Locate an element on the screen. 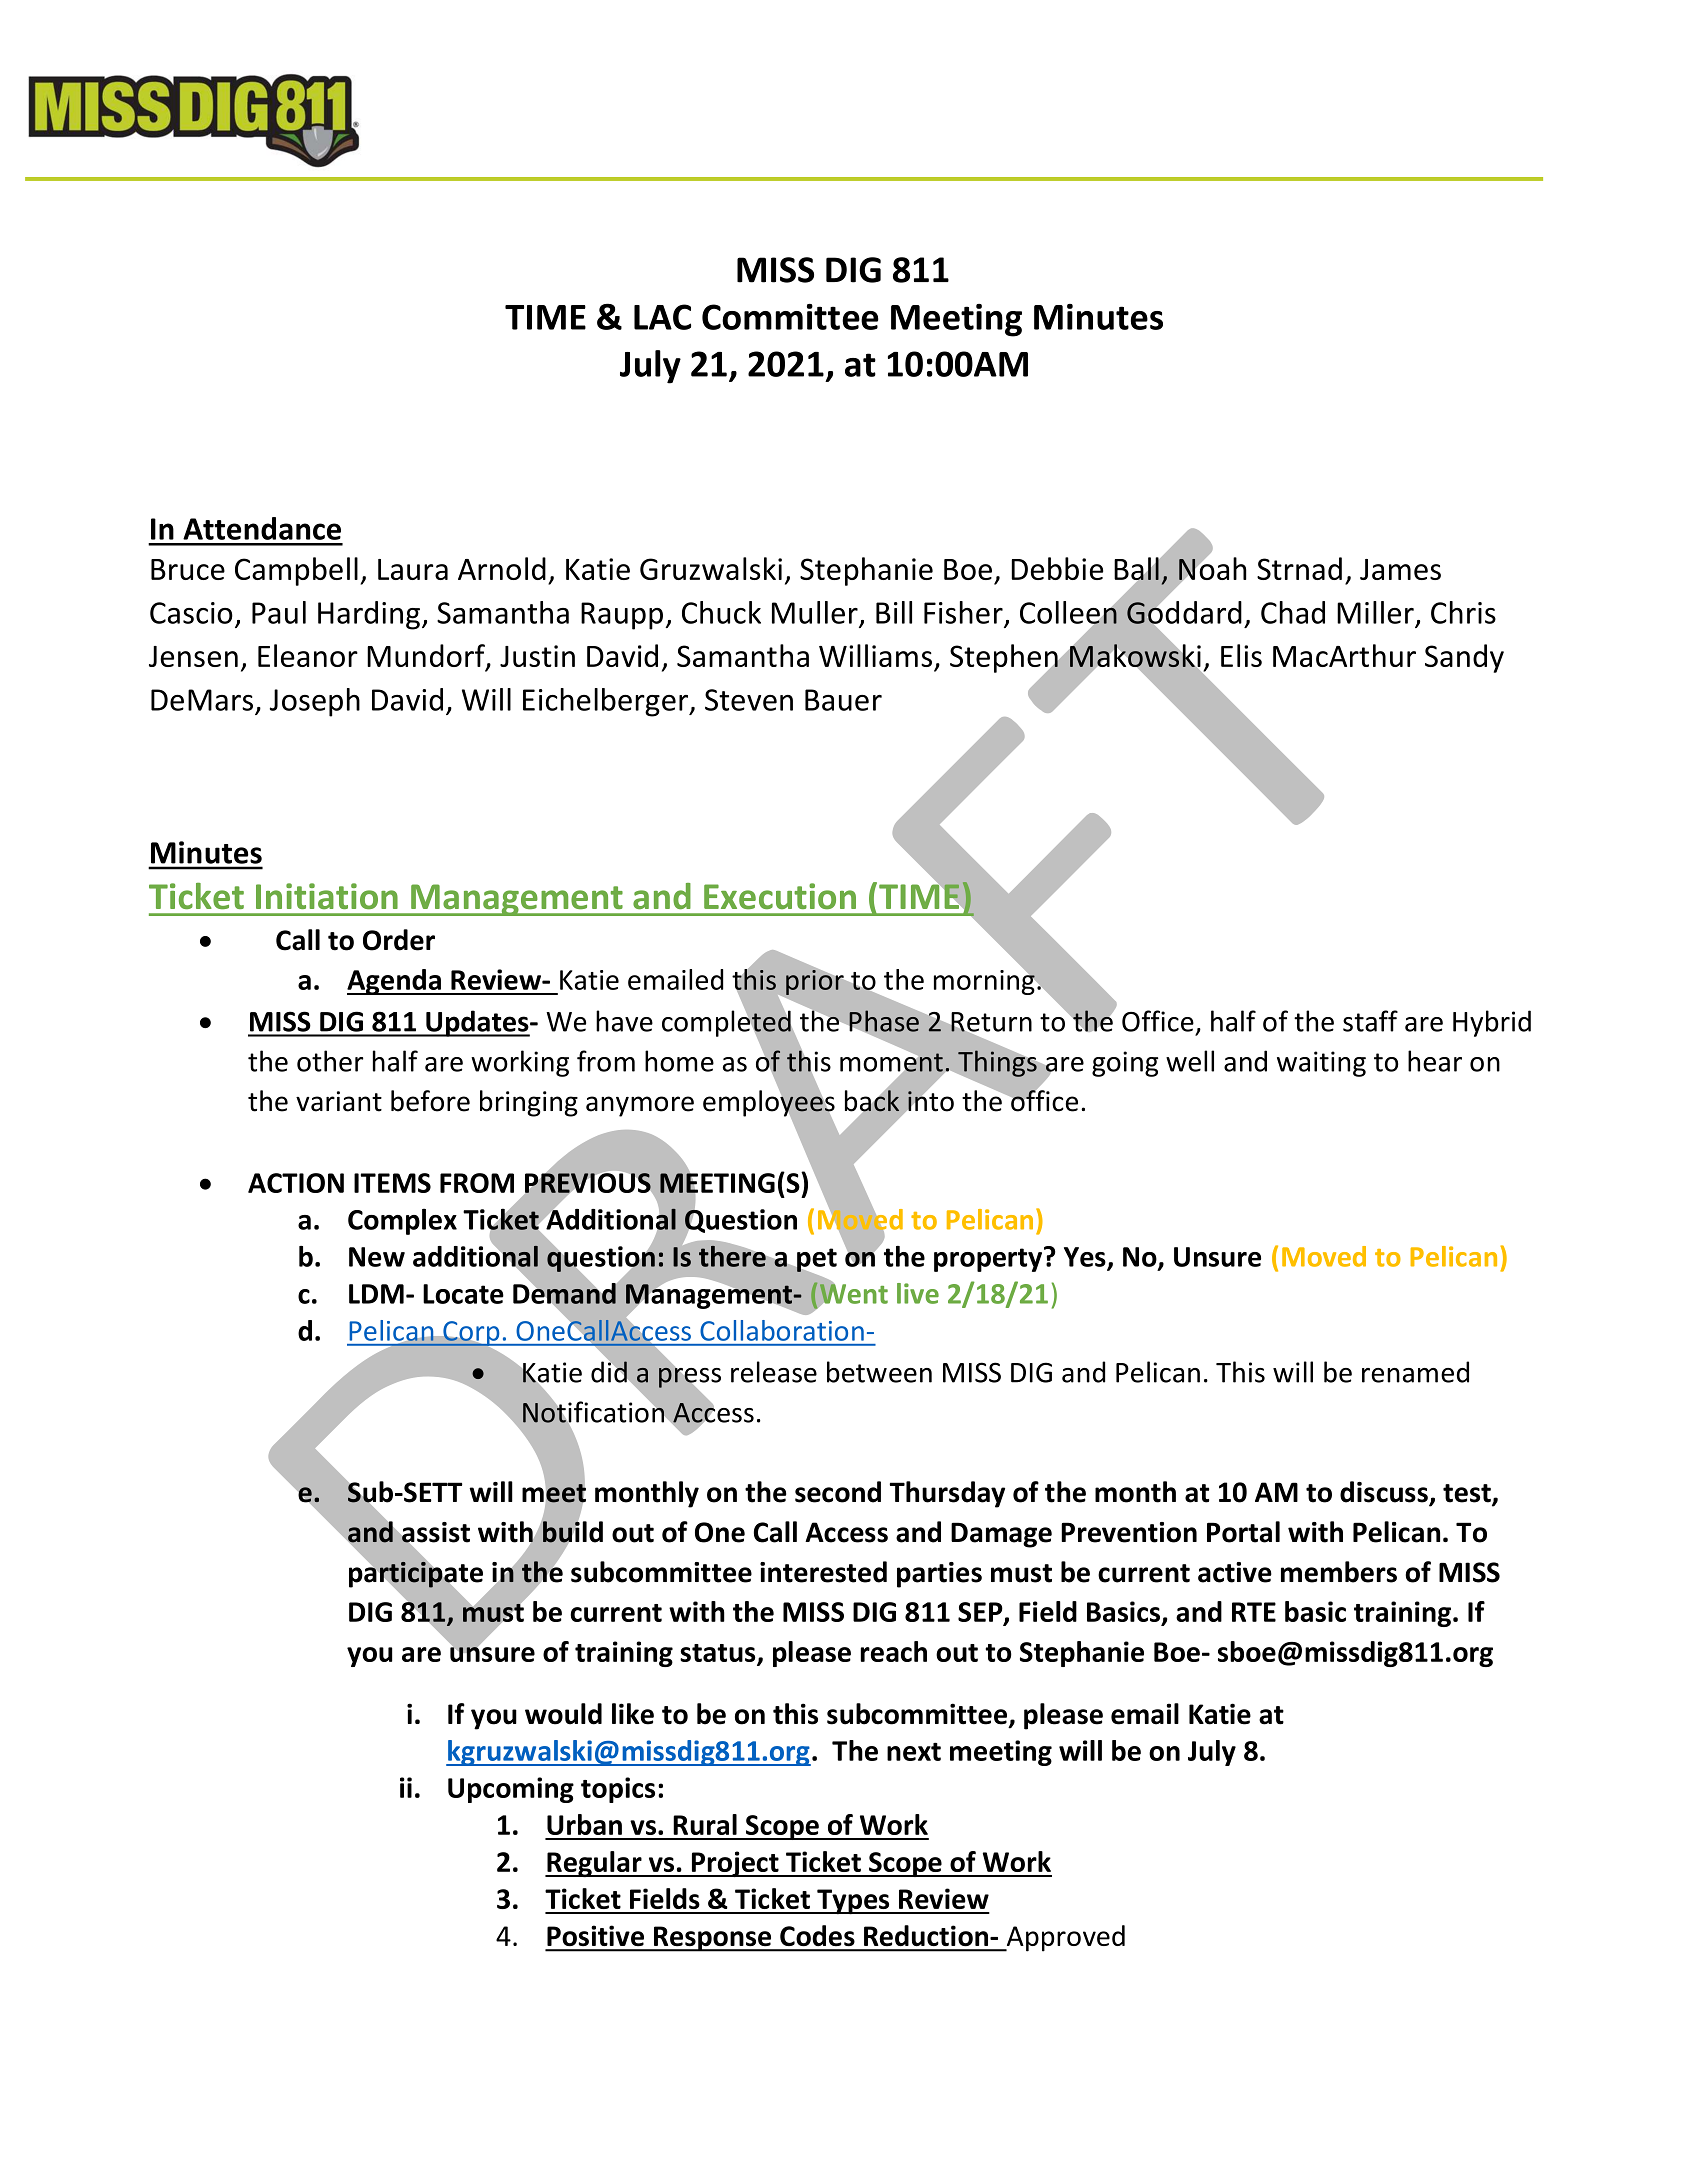 The width and height of the screenshot is (1686, 2183). Muller is located at coordinates (815, 612).
